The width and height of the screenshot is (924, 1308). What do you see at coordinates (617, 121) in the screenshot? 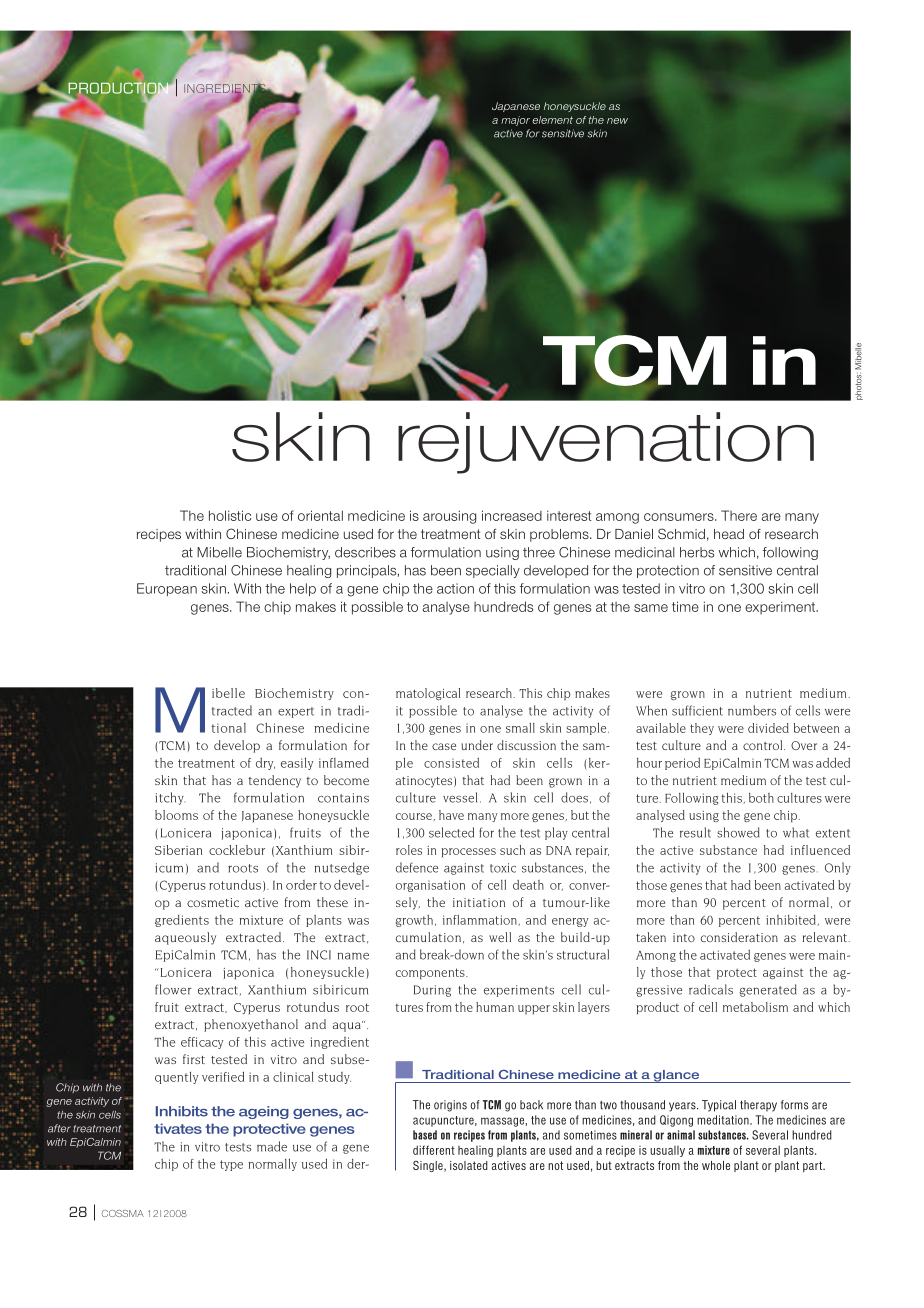
I see `new` at bounding box center [617, 121].
